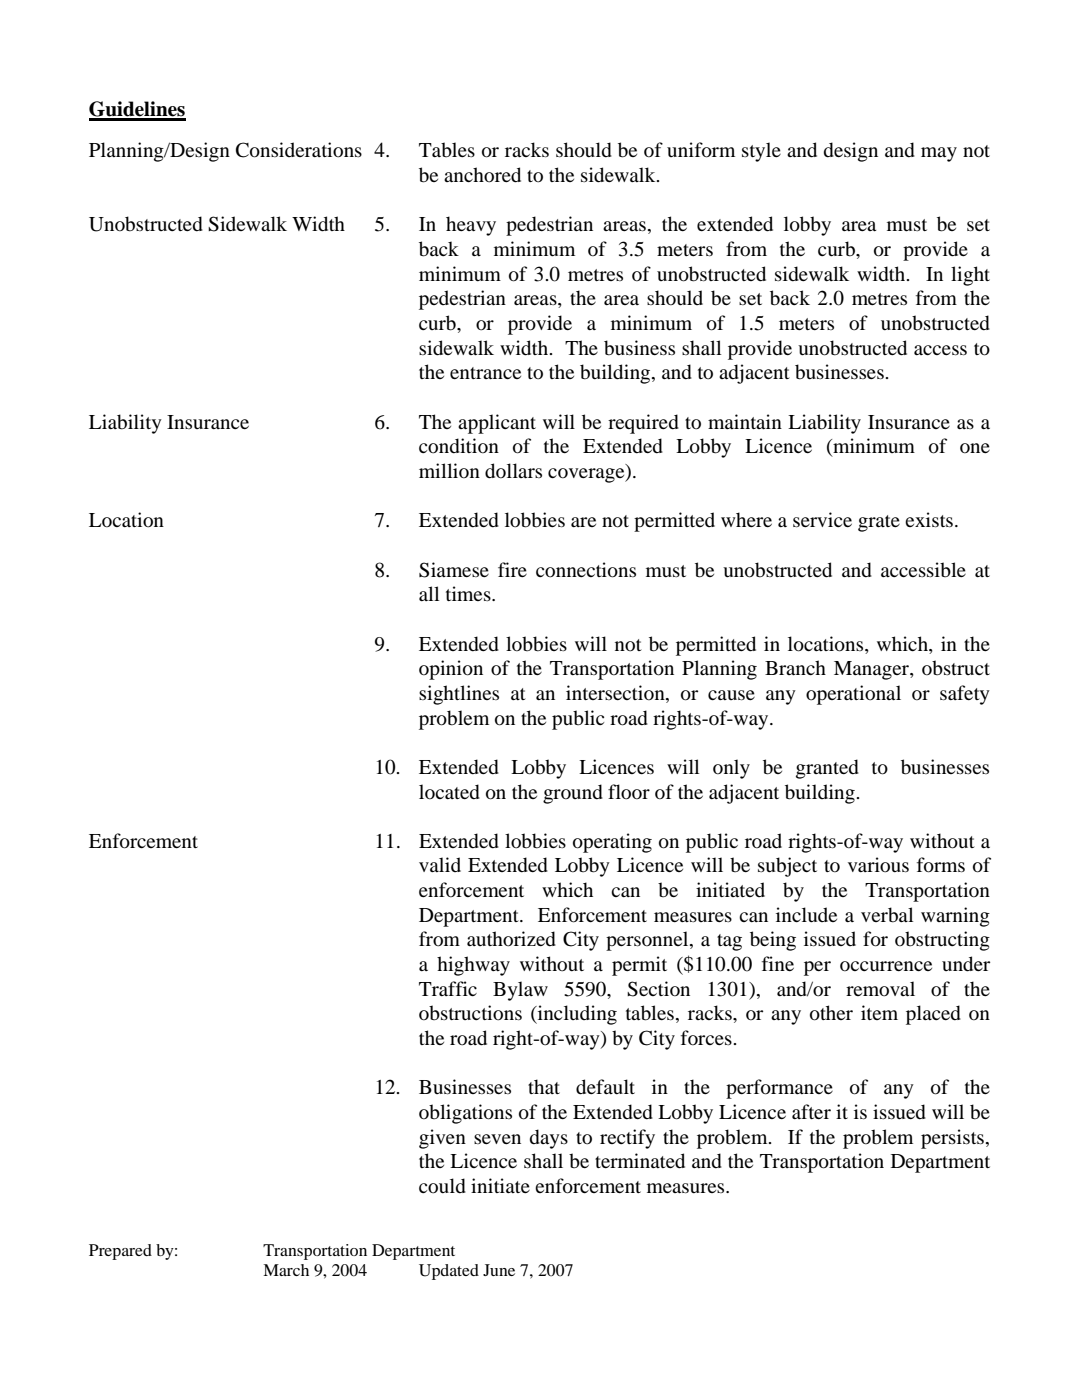 The height and width of the image is (1397, 1079). Describe the element at coordinates (299, 150) in the image. I see `Considerations` at that location.
